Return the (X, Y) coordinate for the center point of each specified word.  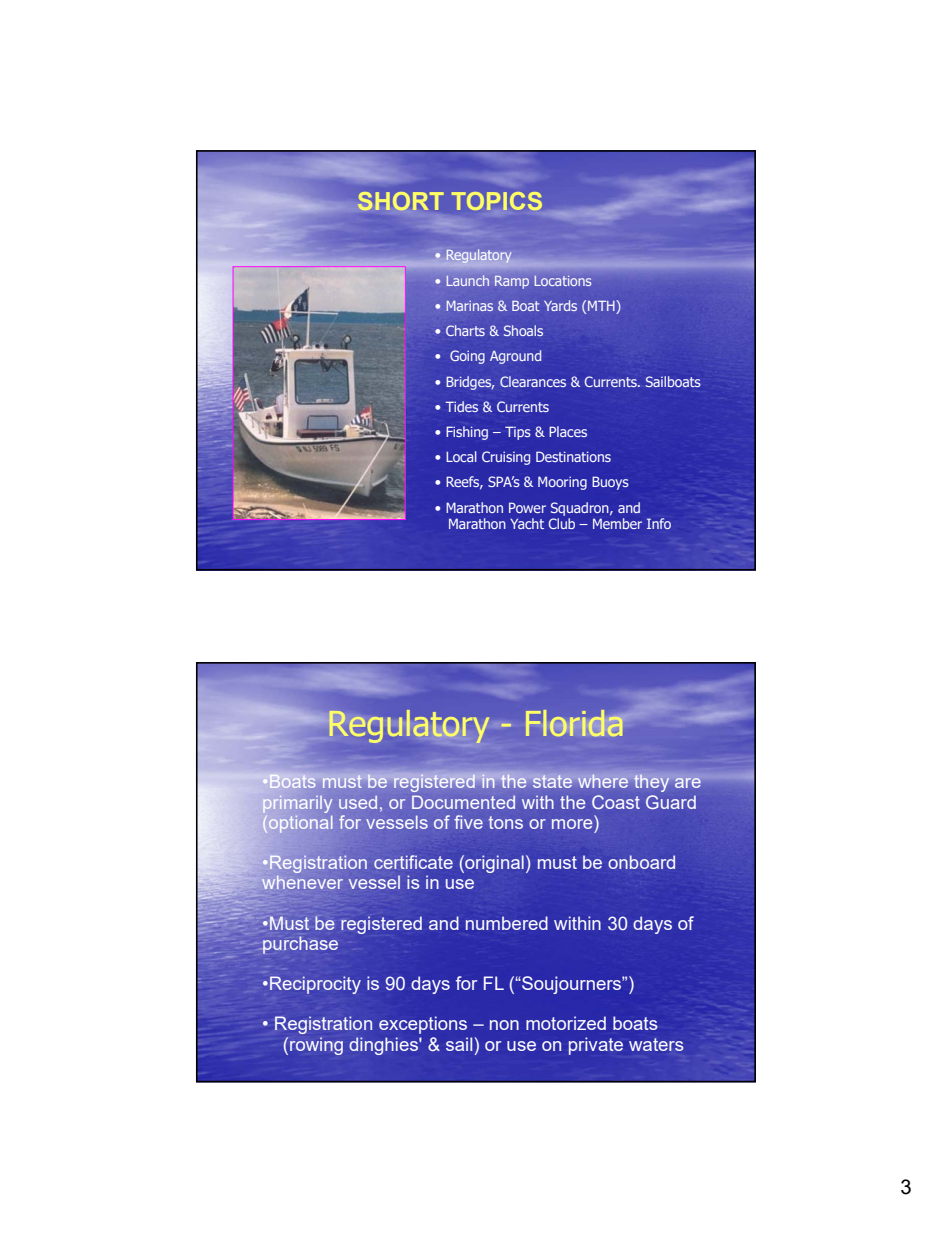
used (358, 802)
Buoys (610, 483)
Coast (616, 802)
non (504, 1025)
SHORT (401, 201)
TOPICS (497, 201)
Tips (518, 433)
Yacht (527, 523)
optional (300, 824)
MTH (602, 305)
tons (505, 822)
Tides (461, 406)
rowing (316, 1046)
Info (659, 523)
